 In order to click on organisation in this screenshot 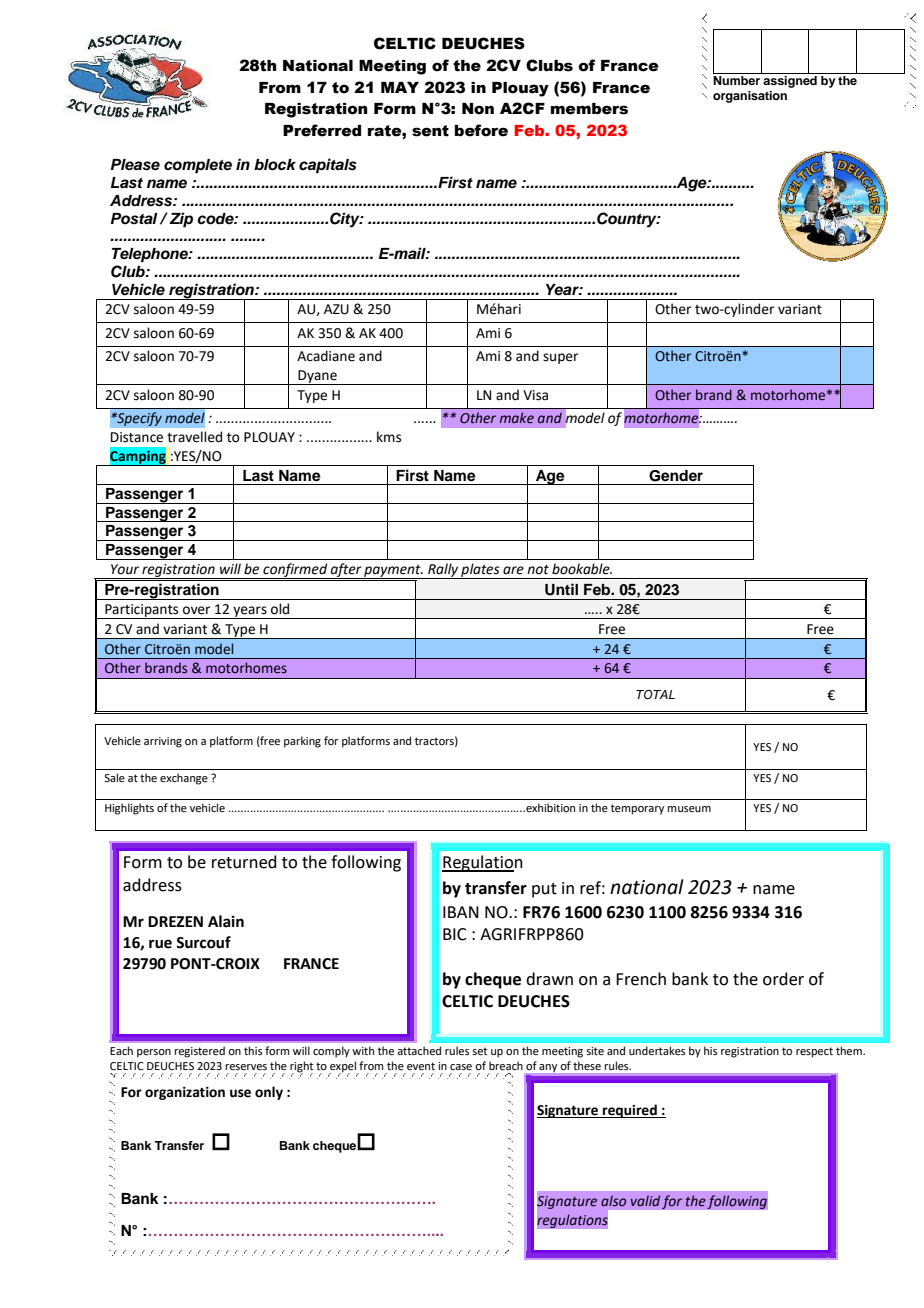, I will do `click(750, 97)`.
